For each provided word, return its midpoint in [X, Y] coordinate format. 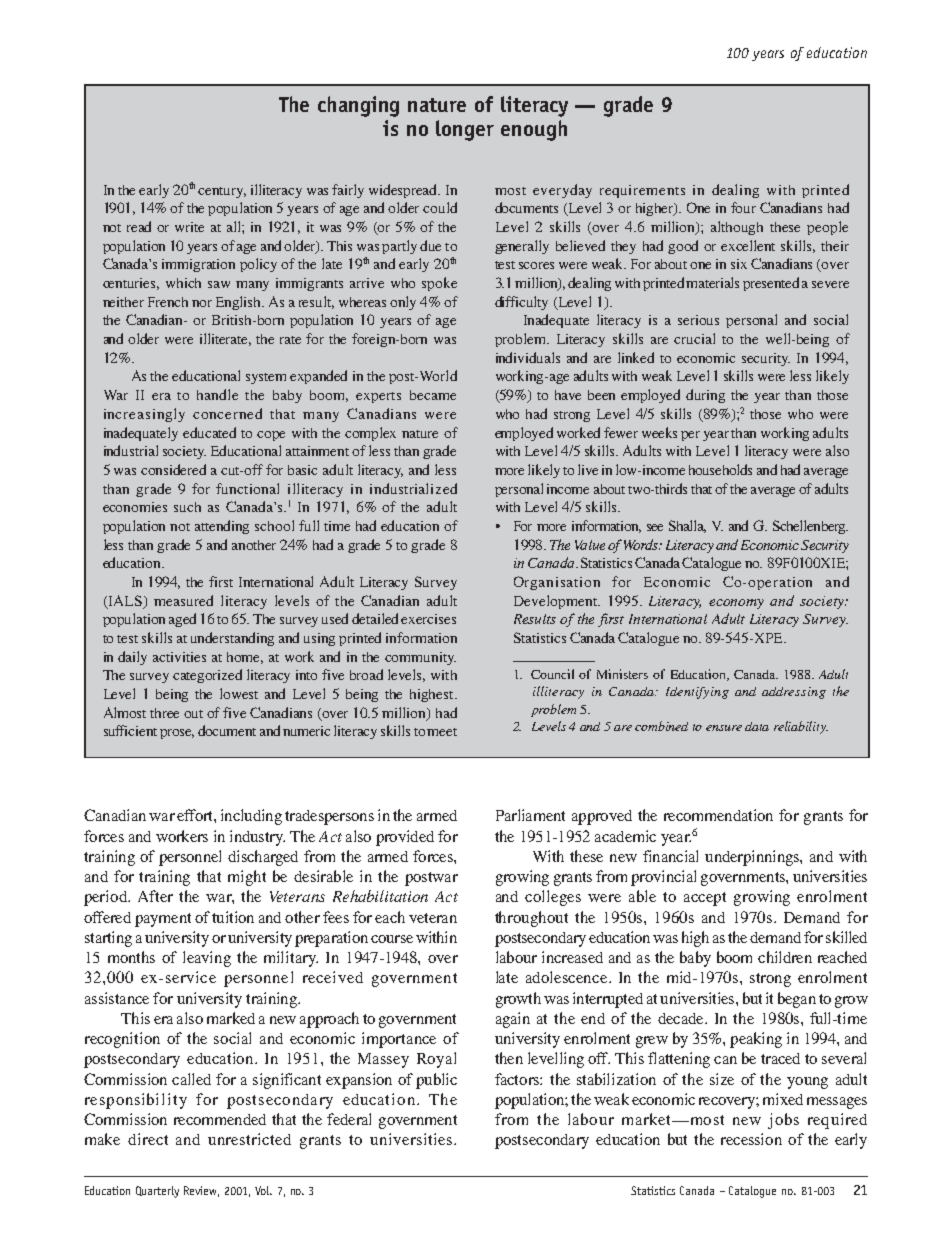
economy [736, 604]
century [222, 192]
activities [179, 657]
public [436, 1081]
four [743, 207]
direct [148, 1139]
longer [465, 130]
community [420, 658]
